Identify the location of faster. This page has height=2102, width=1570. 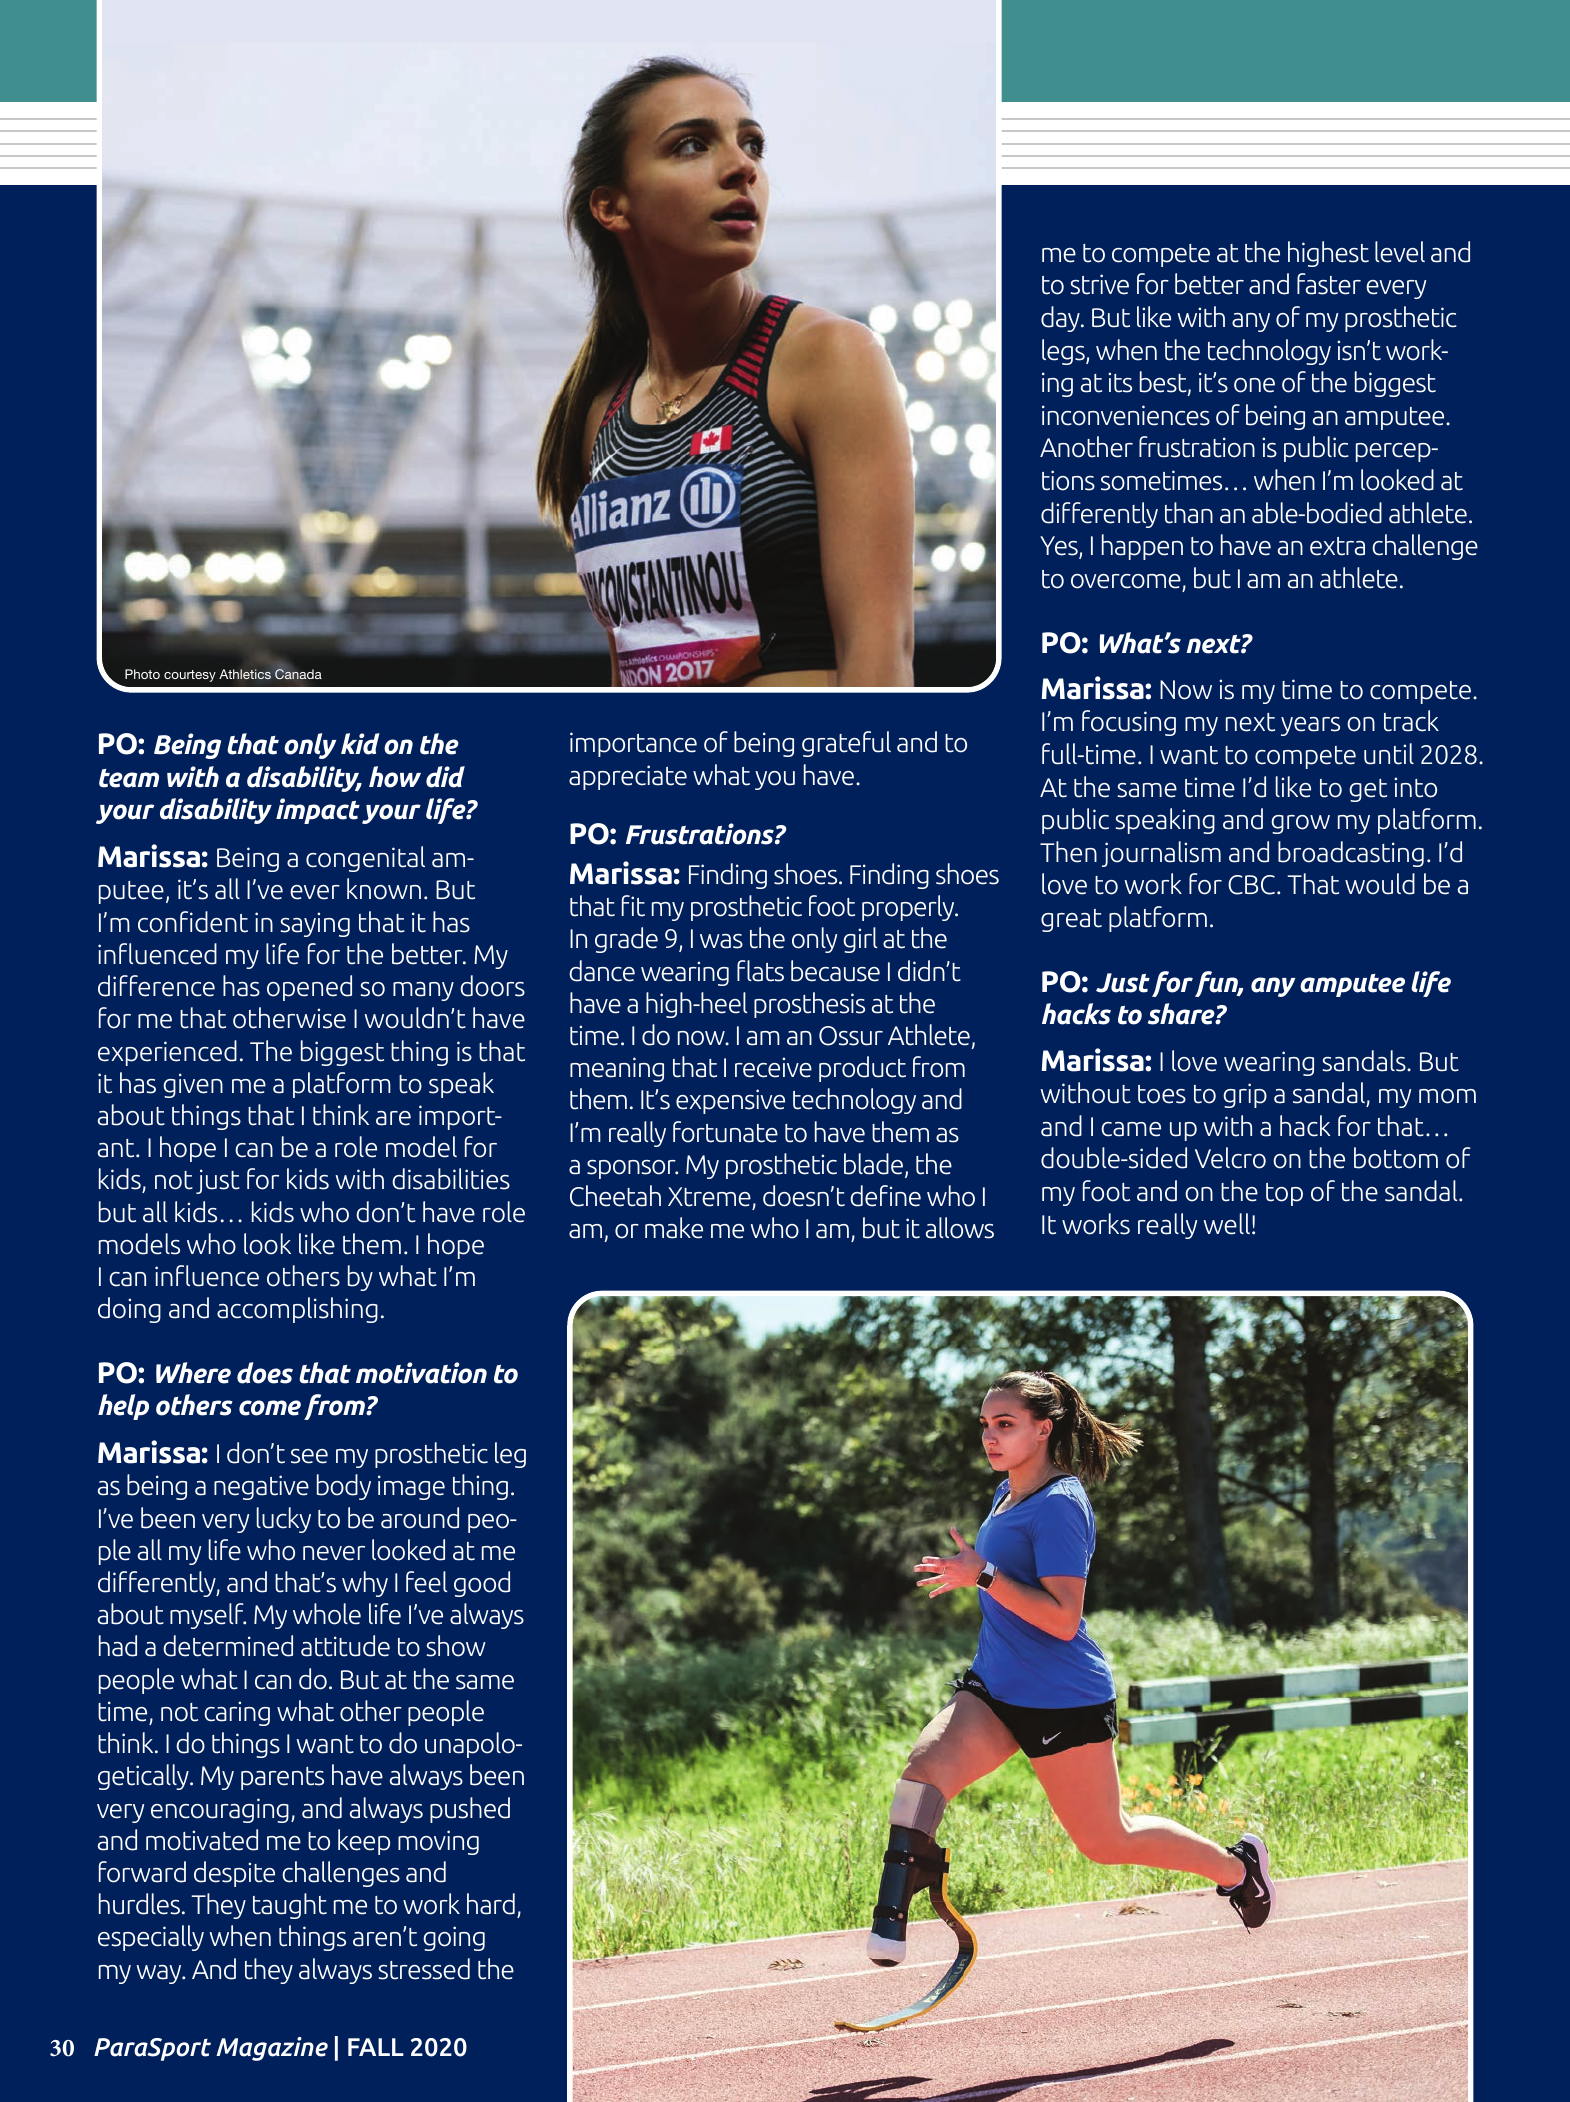
(1329, 284).
